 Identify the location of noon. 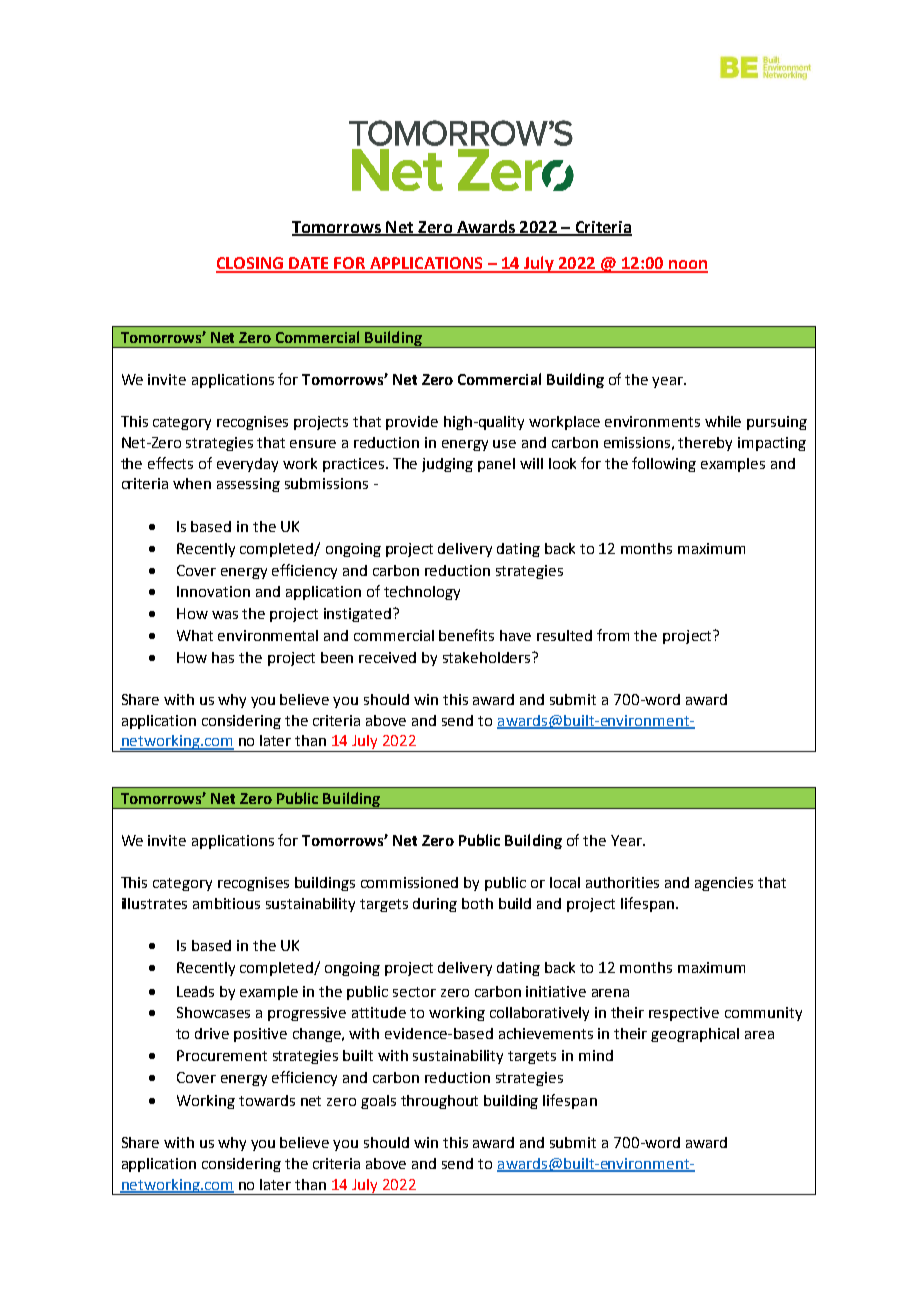
(687, 266).
